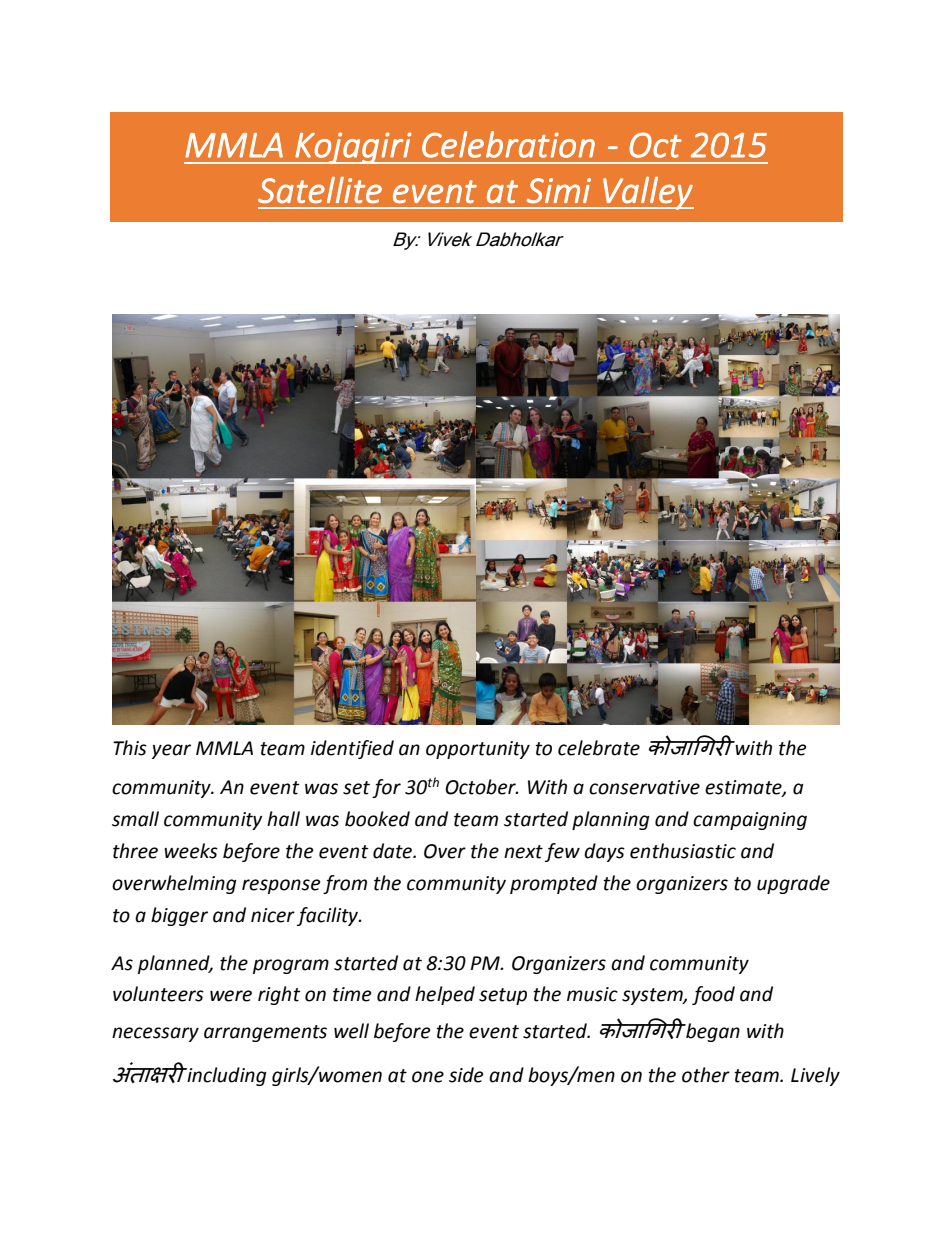  Describe the element at coordinates (523, 852) in the screenshot. I see `next` at that location.
